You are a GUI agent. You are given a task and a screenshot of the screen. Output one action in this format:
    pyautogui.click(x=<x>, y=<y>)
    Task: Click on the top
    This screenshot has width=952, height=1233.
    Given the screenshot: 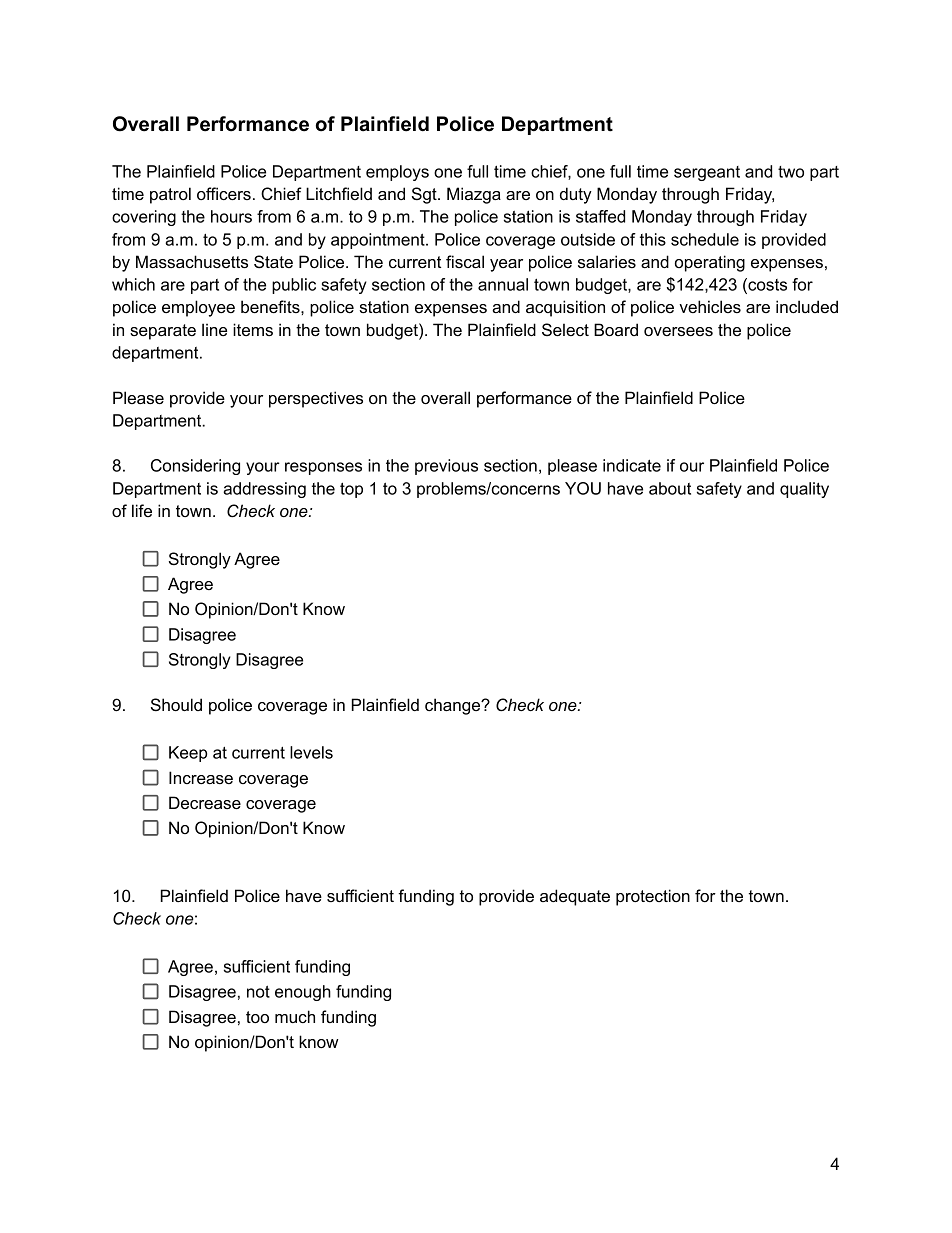 What is the action you would take?
    pyautogui.click(x=351, y=490)
